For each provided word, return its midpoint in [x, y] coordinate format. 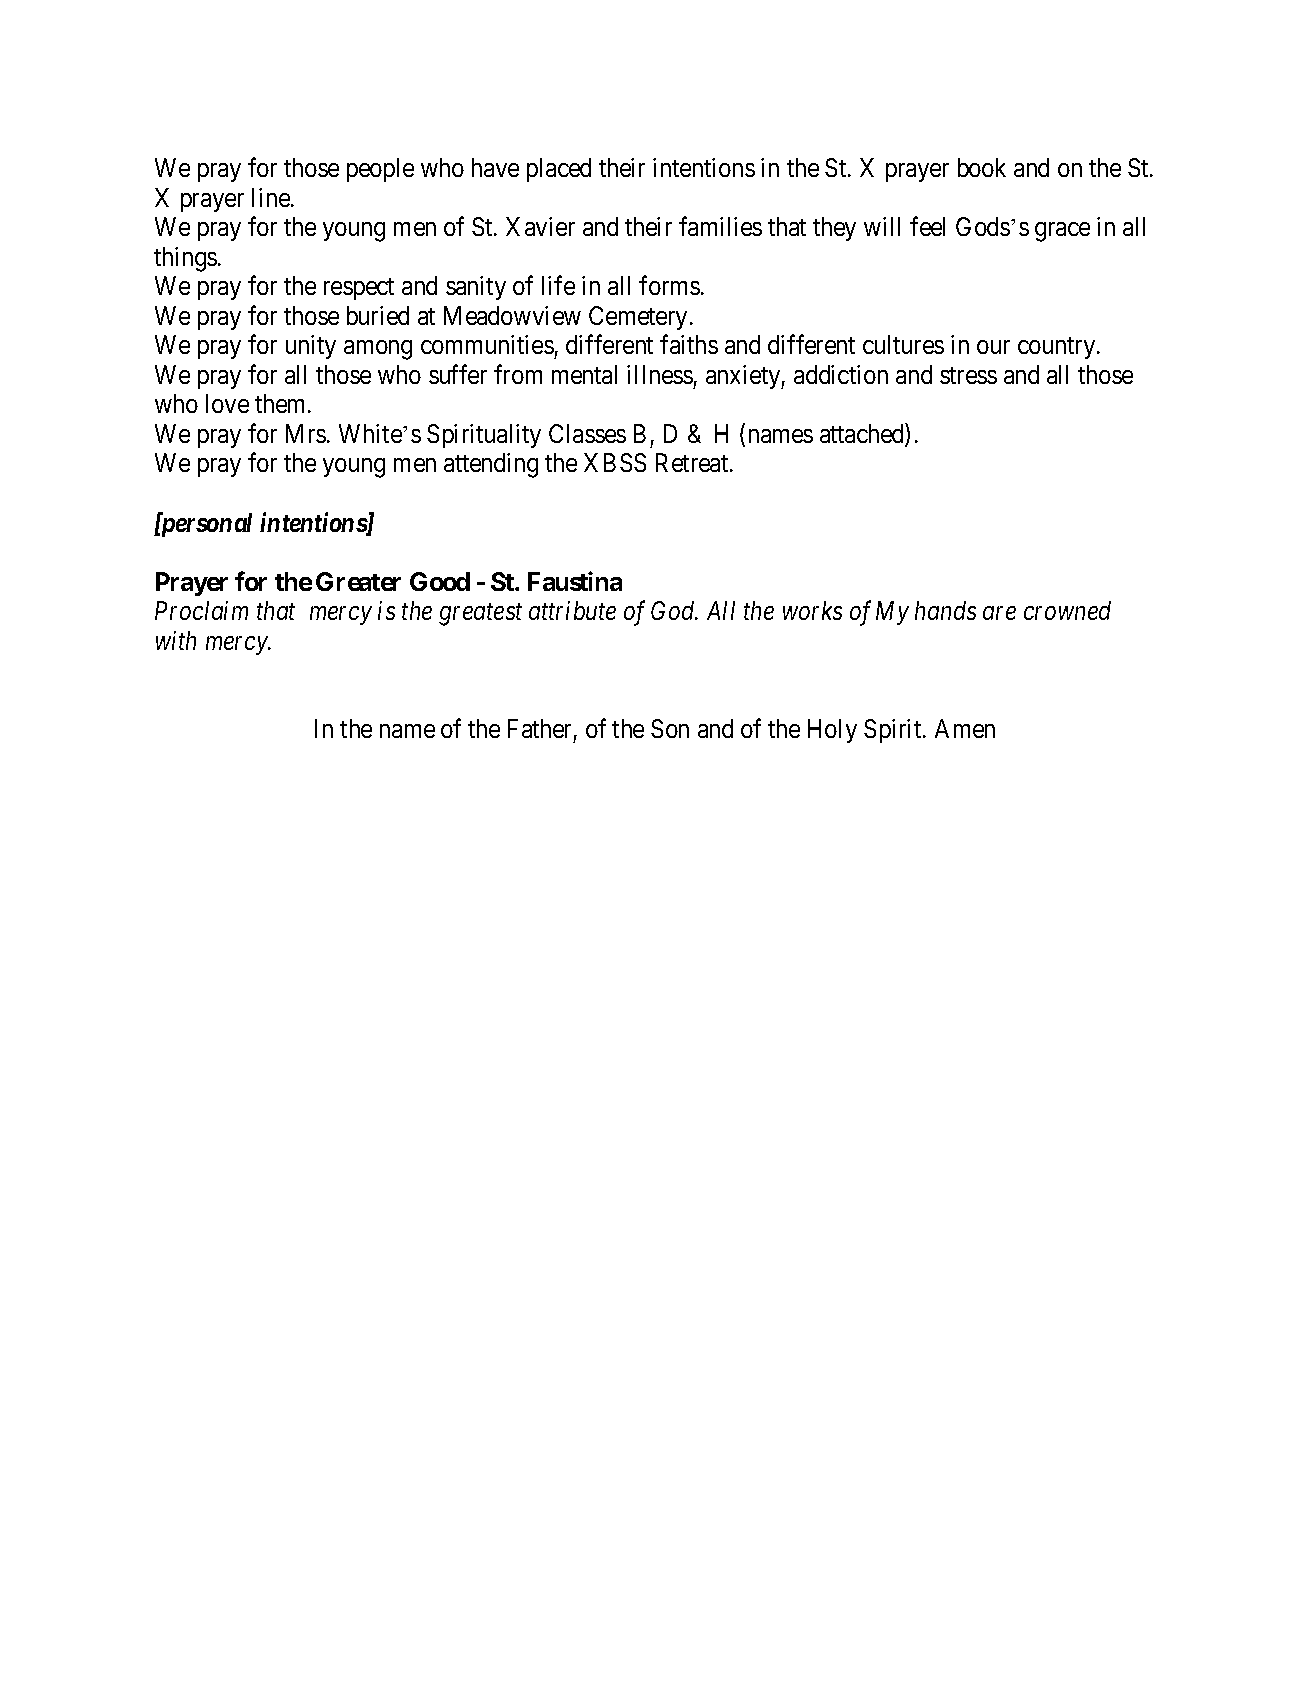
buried [378, 315]
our [993, 347]
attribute [572, 610]
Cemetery [640, 318]
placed [559, 170]
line [272, 197]
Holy [832, 731]
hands [945, 610]
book [982, 167]
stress [968, 375]
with [176, 640]
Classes [587, 433]
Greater [358, 581]
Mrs [306, 433]
